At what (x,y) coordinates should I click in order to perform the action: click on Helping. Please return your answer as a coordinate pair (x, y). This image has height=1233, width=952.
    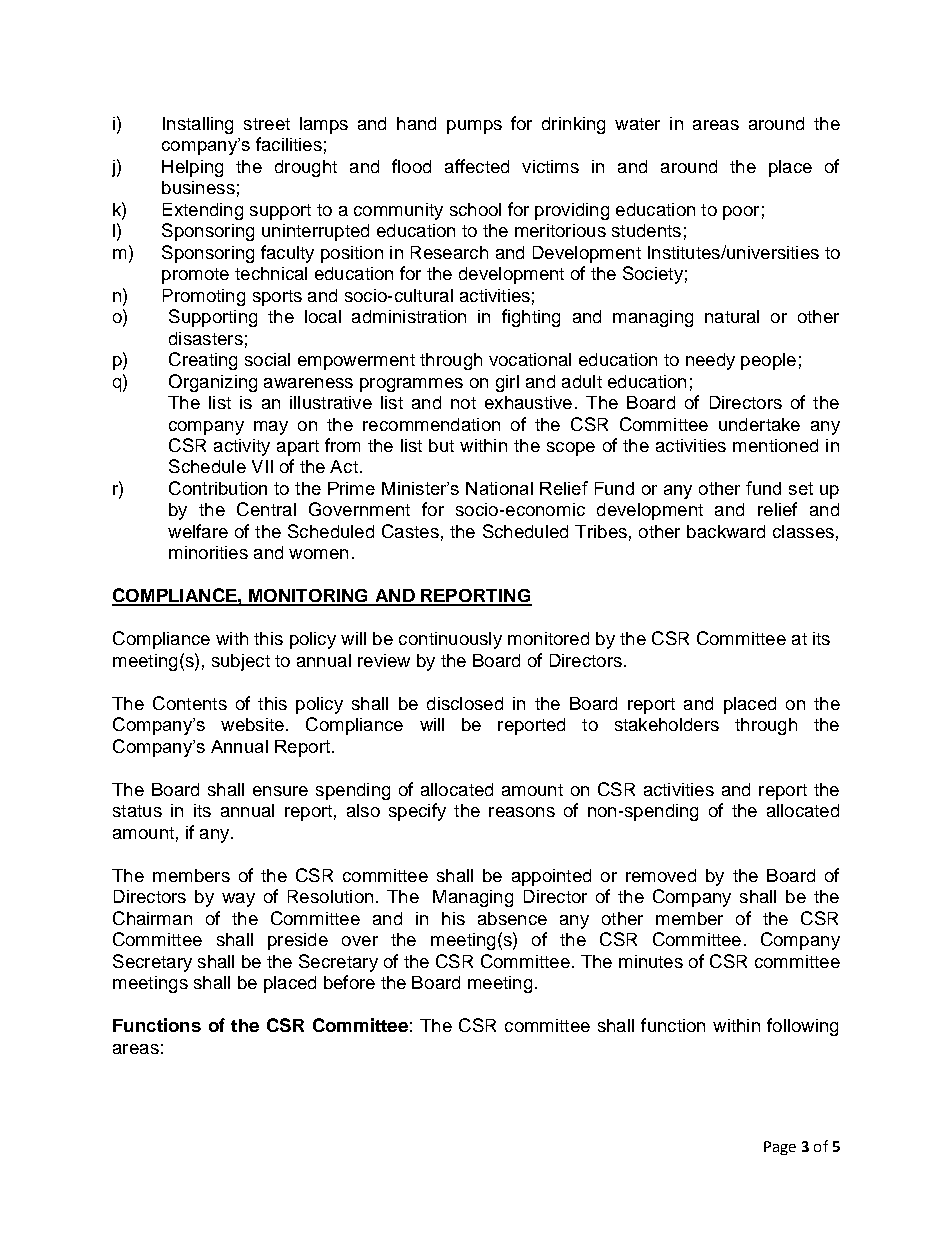
    Looking at the image, I should click on (192, 168).
